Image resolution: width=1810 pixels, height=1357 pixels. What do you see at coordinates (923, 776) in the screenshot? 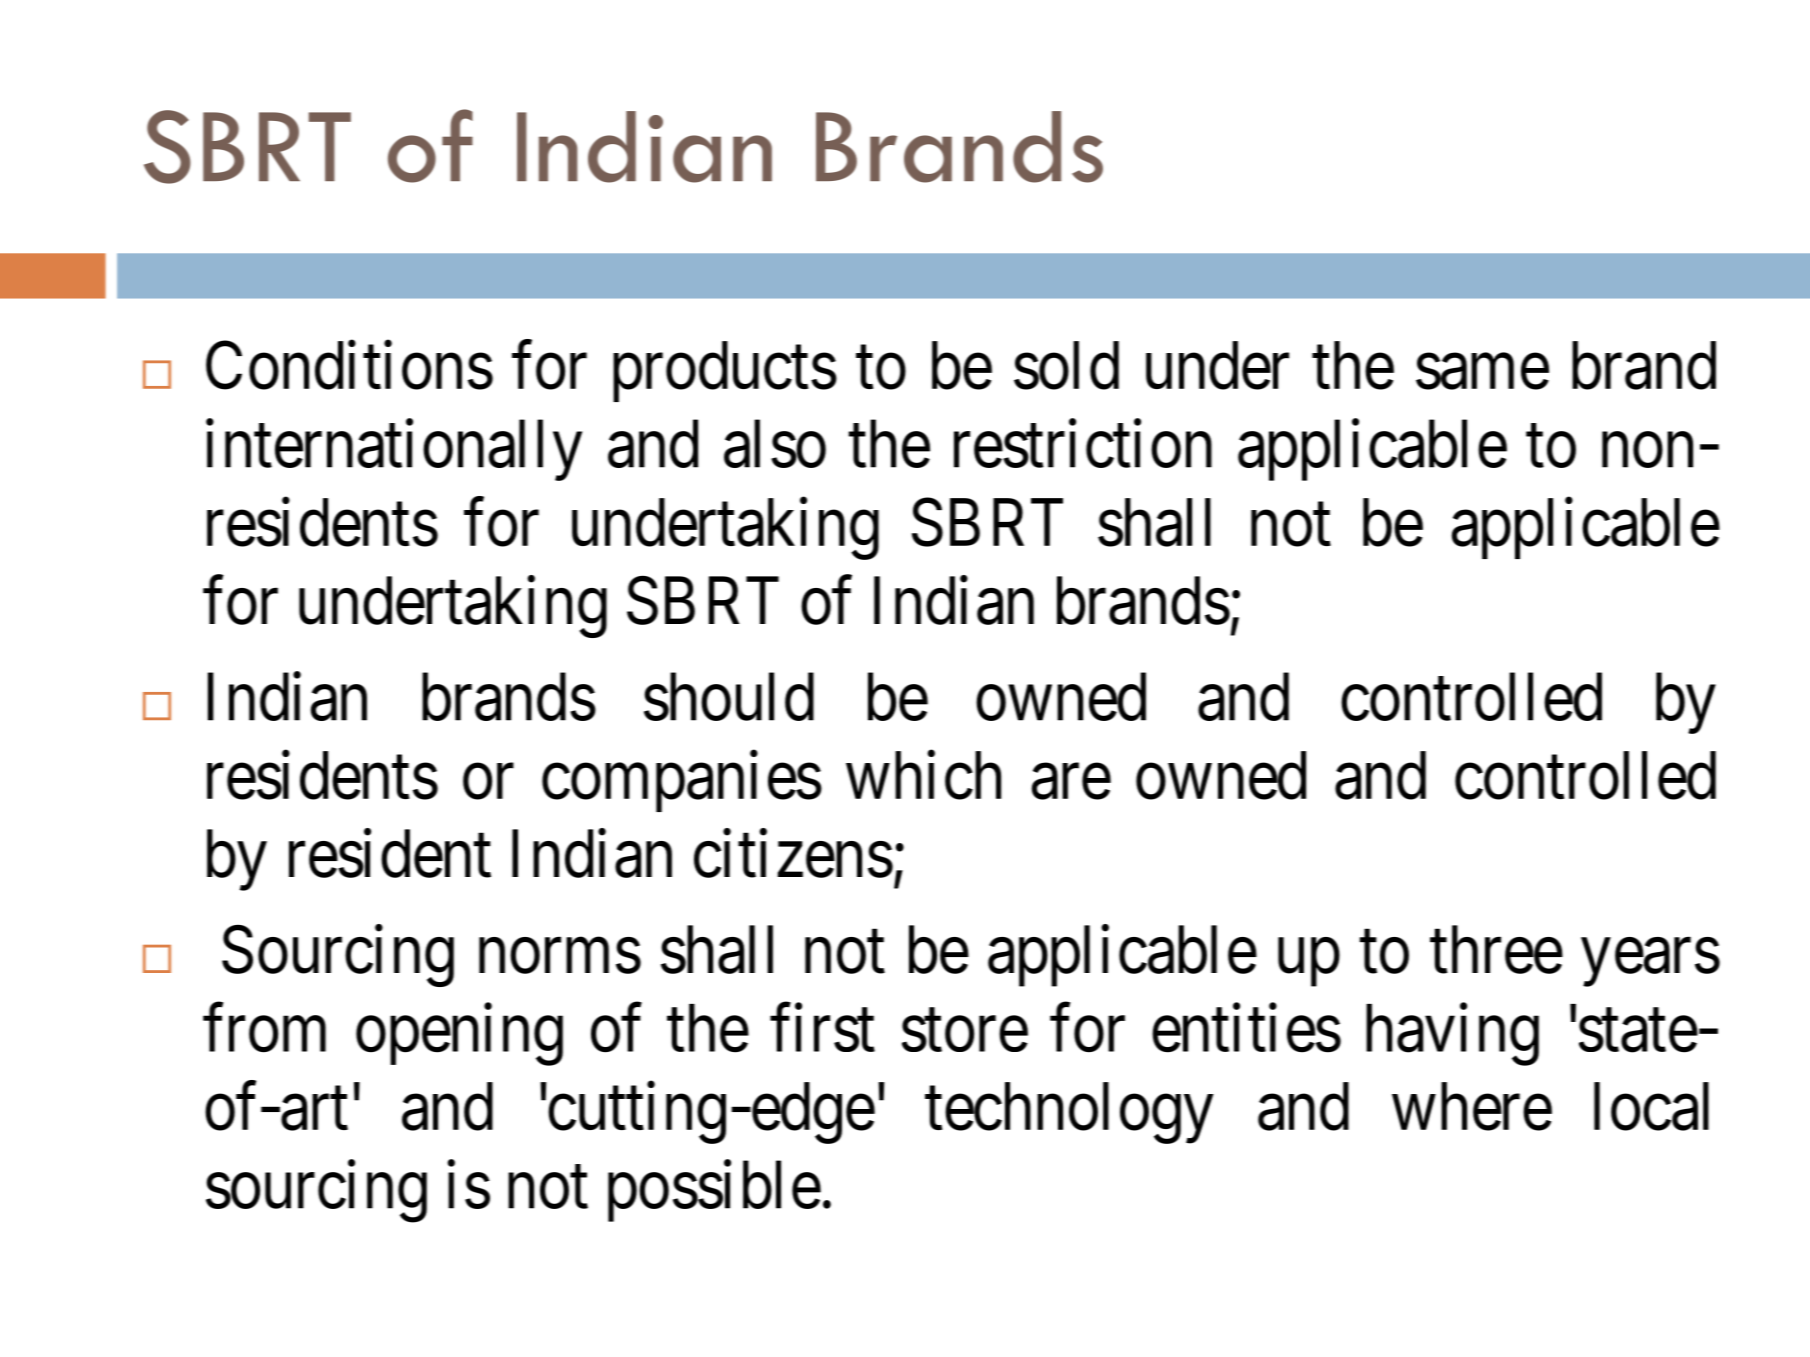
I see `which` at bounding box center [923, 776].
